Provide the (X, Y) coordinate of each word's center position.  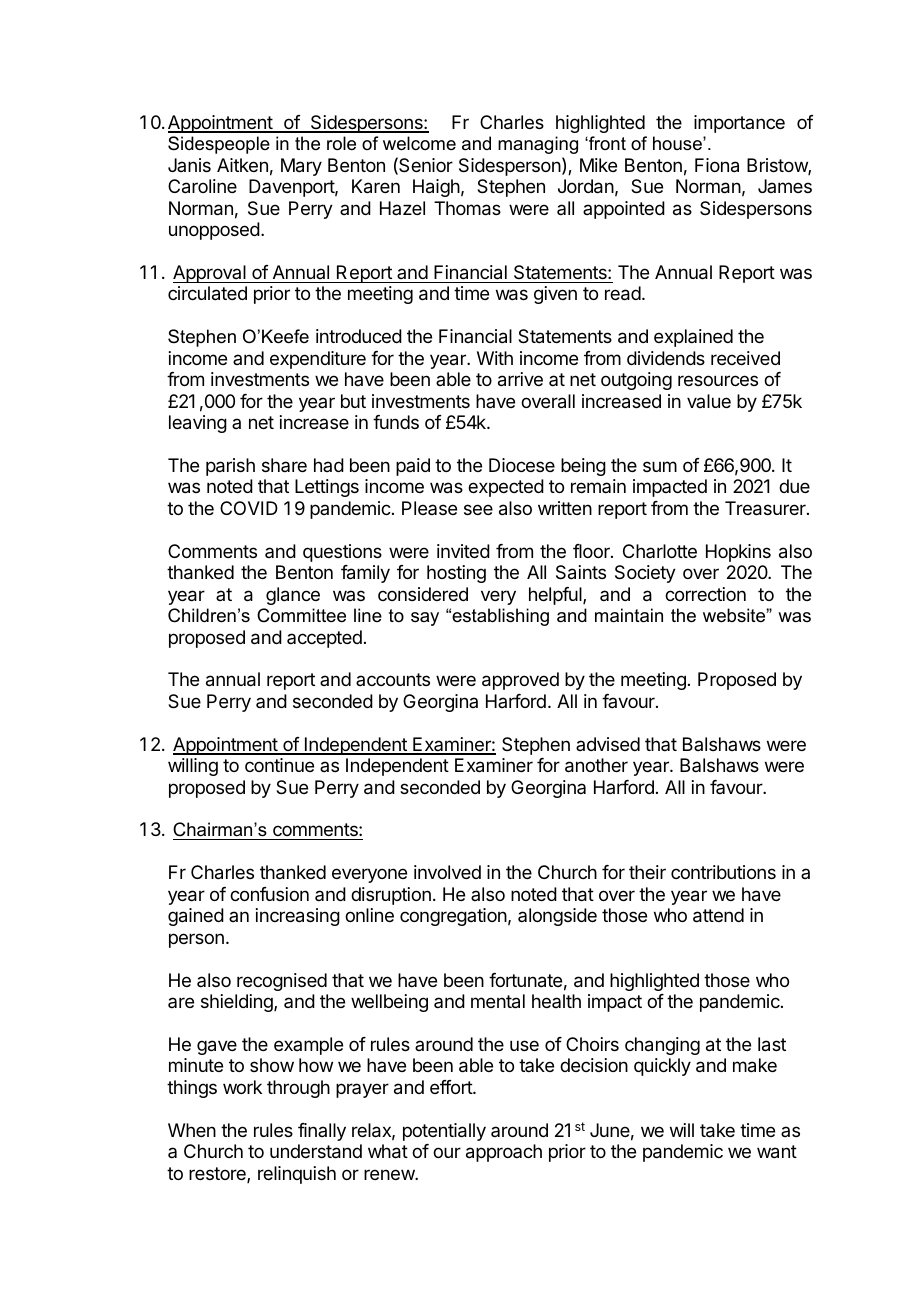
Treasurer (766, 508)
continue (279, 765)
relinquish (297, 1175)
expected (506, 488)
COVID (249, 508)
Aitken (242, 165)
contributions (723, 872)
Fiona (717, 165)
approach (504, 1153)
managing (538, 145)
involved (447, 872)
